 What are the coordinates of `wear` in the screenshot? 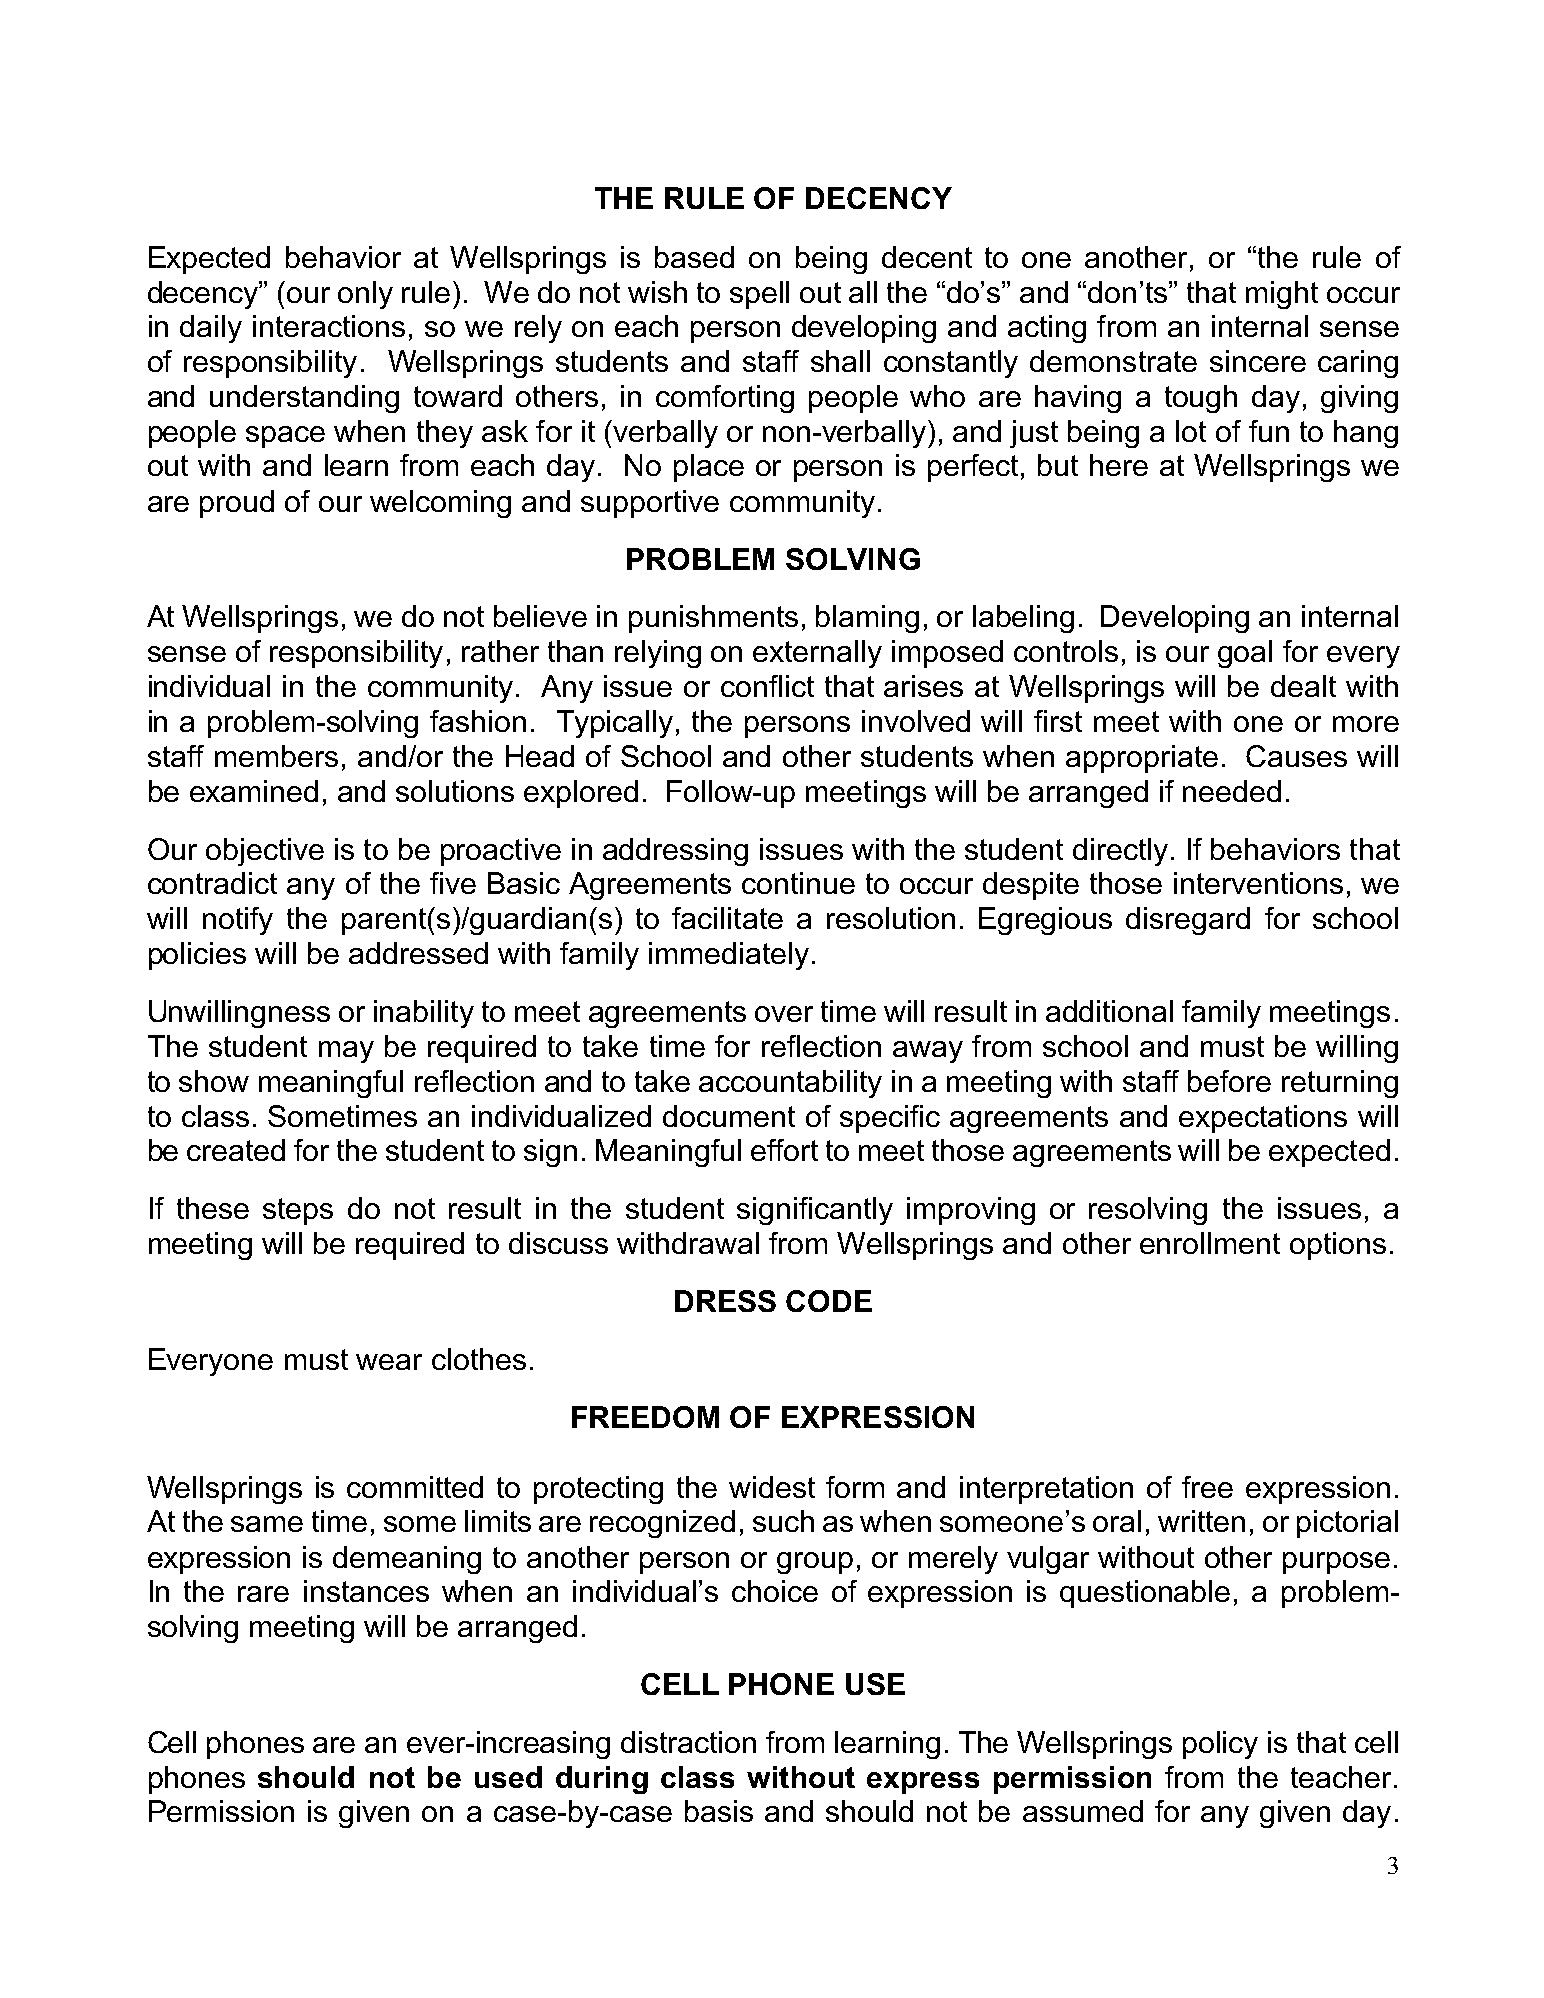 It's located at (389, 1362).
